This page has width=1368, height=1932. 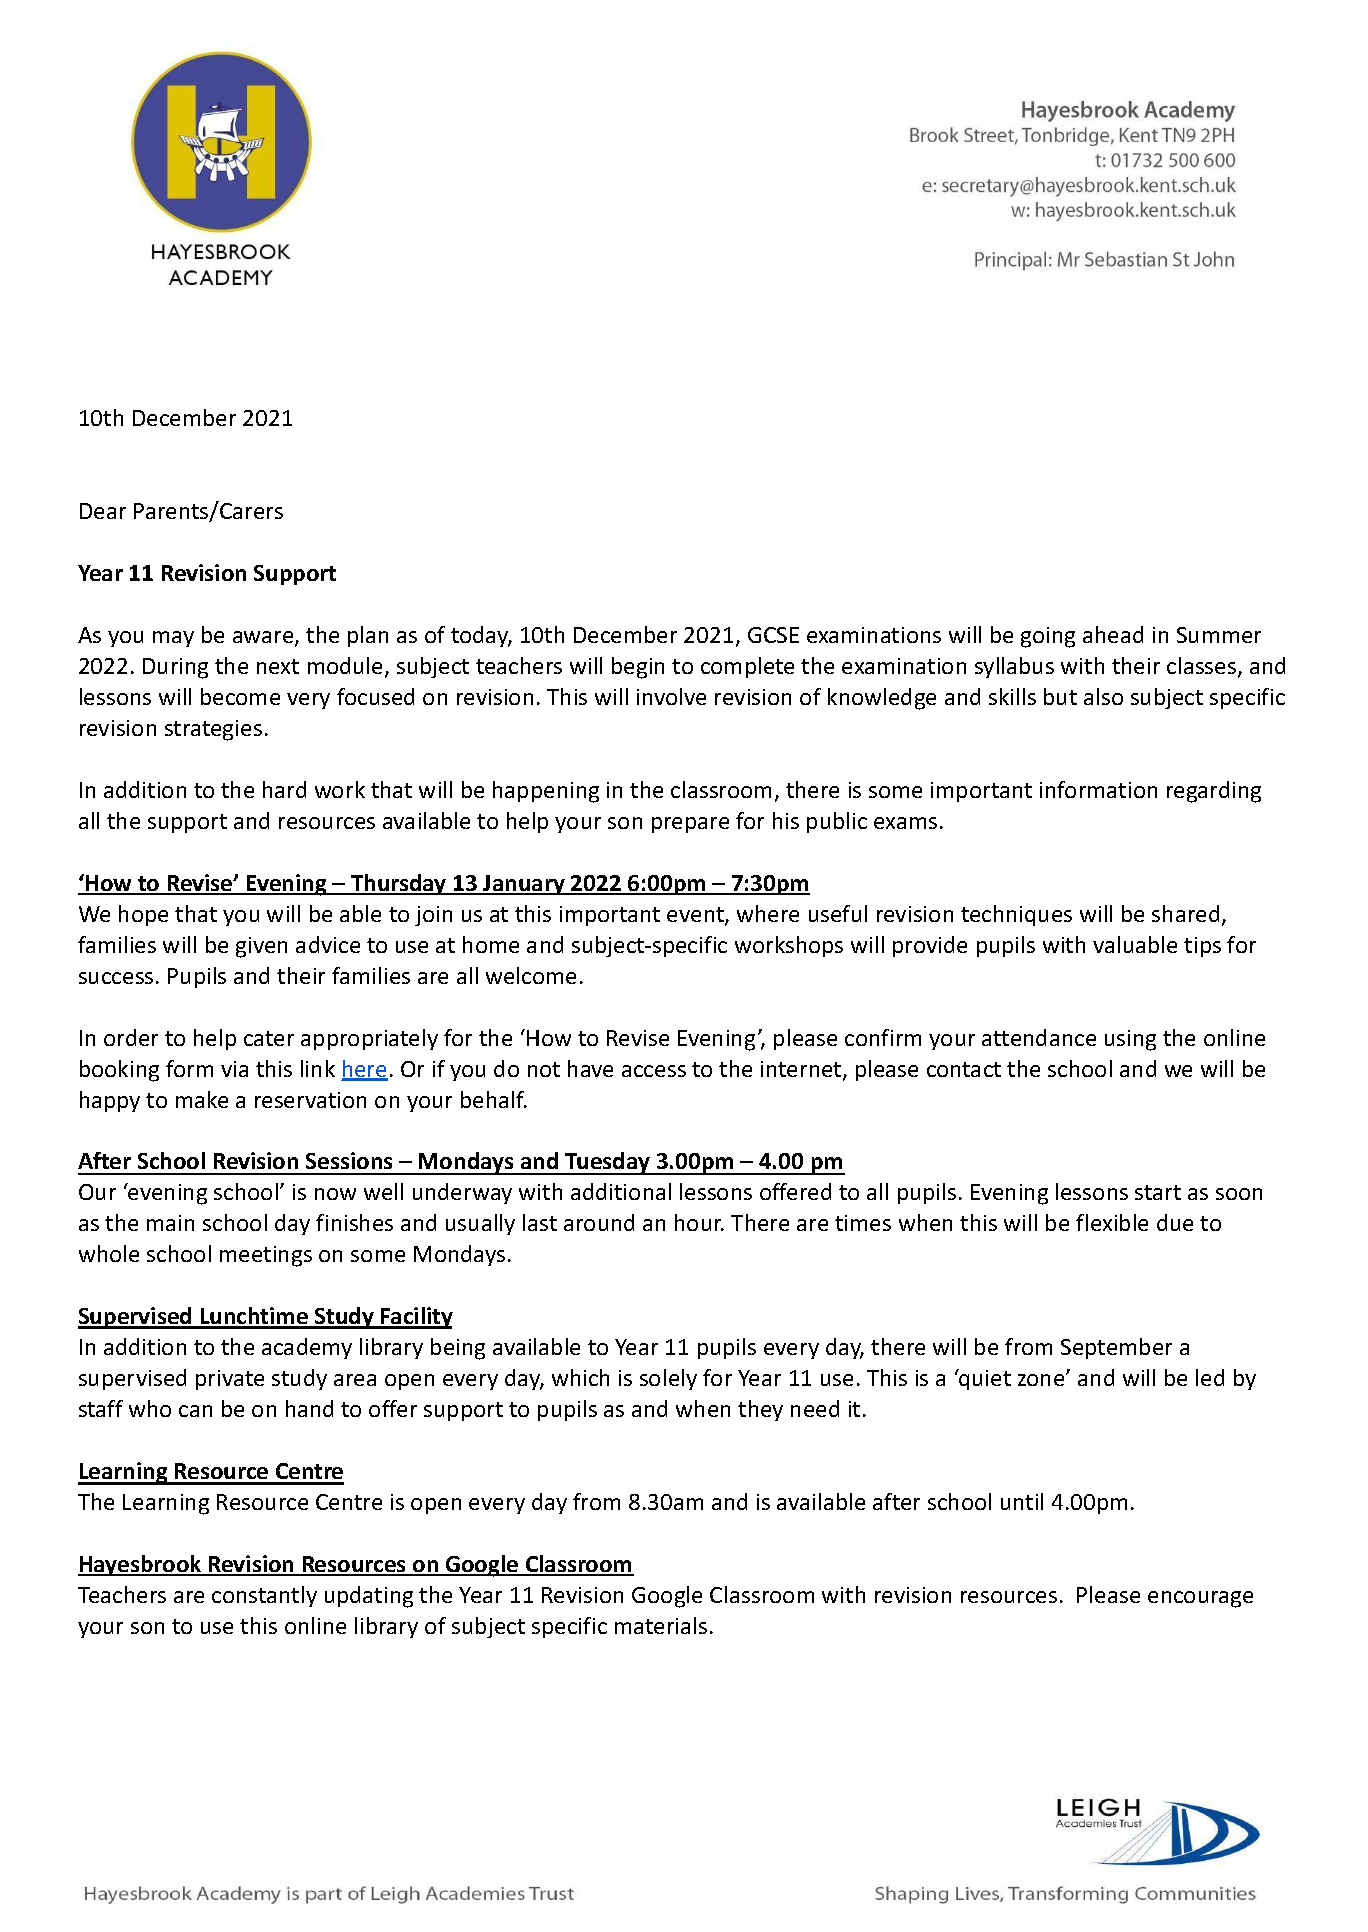 I want to click on encourage, so click(x=1200, y=1599).
